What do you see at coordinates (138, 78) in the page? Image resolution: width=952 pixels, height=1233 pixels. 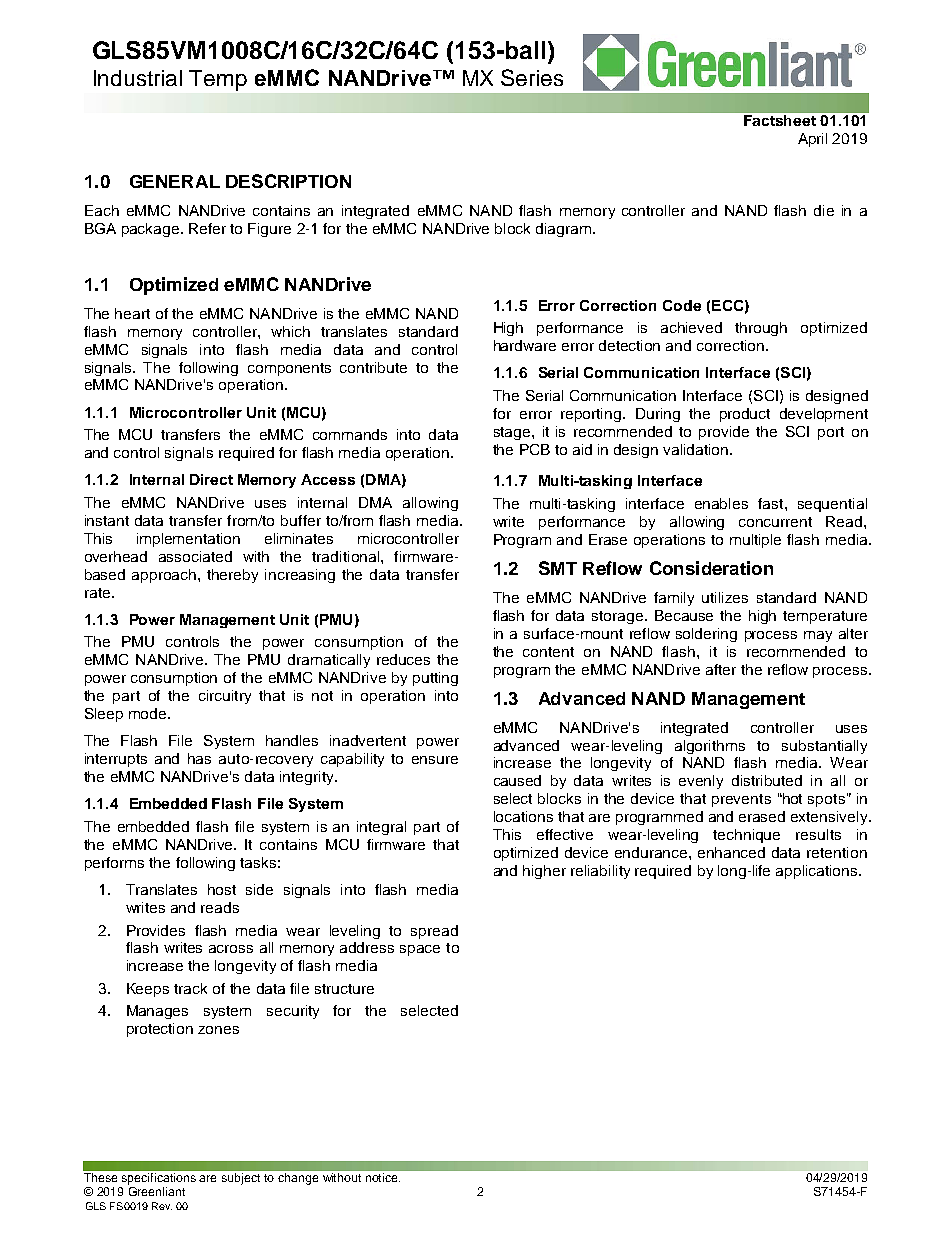 I see `Industrial` at bounding box center [138, 78].
